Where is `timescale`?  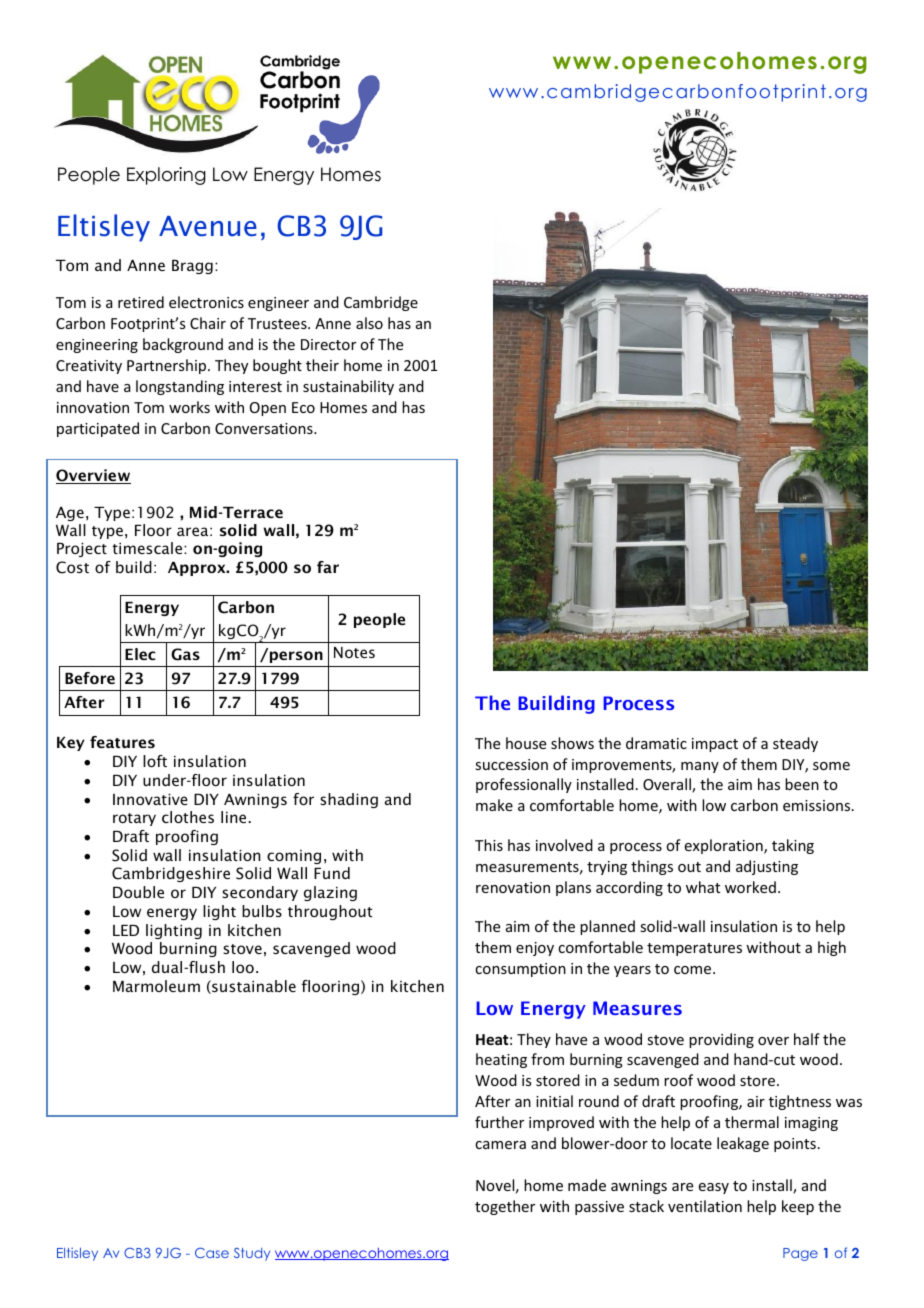
timescale is located at coordinates (148, 548).
